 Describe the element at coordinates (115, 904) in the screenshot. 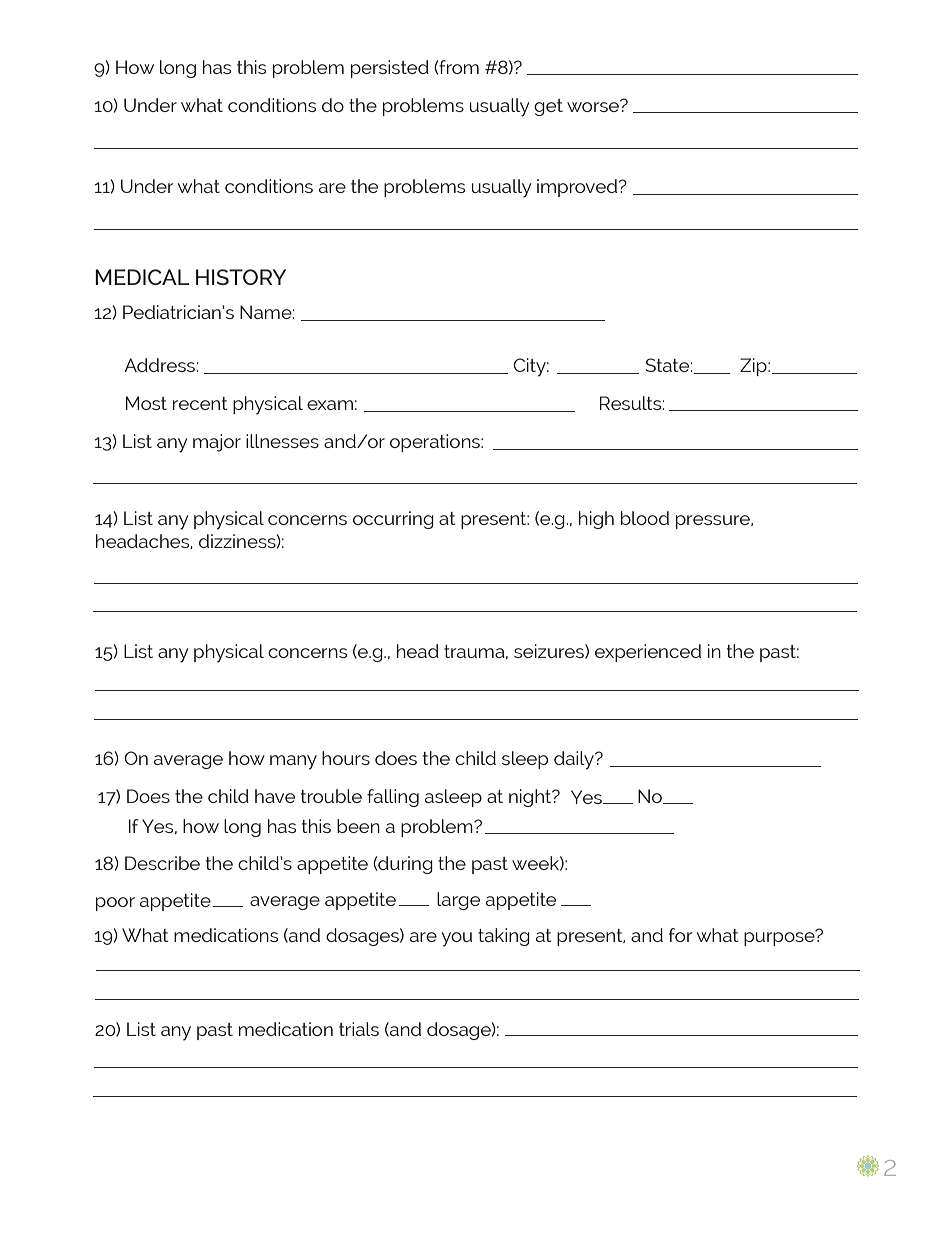

I see `poor` at that location.
